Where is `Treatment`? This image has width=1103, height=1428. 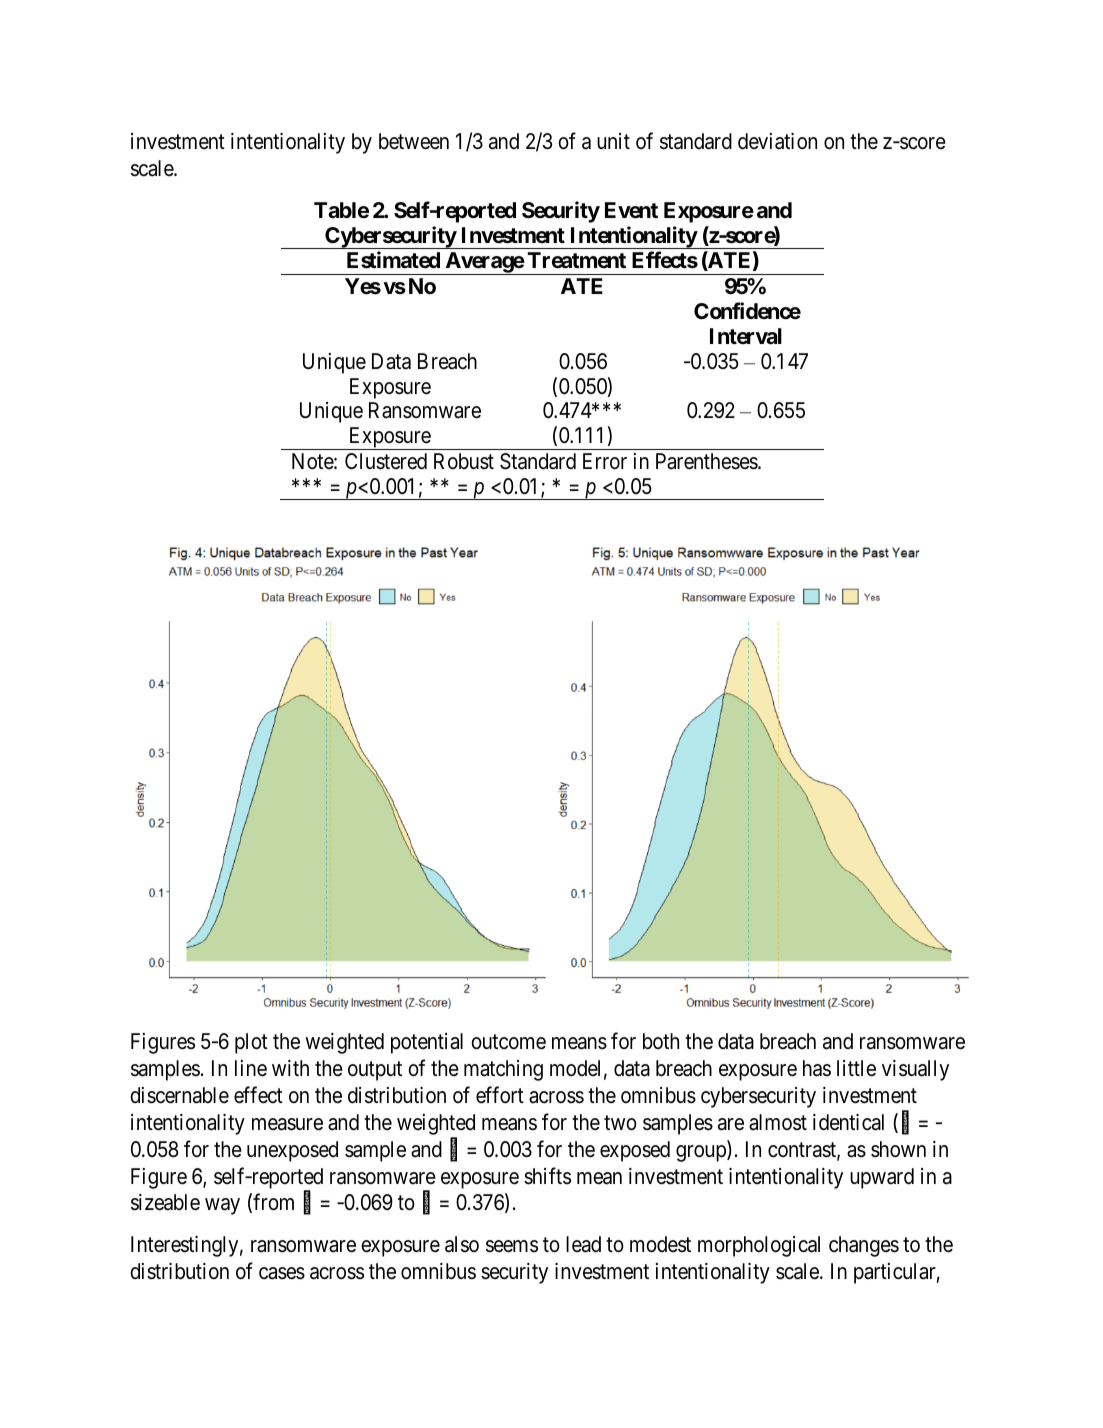 Treatment is located at coordinates (576, 260).
